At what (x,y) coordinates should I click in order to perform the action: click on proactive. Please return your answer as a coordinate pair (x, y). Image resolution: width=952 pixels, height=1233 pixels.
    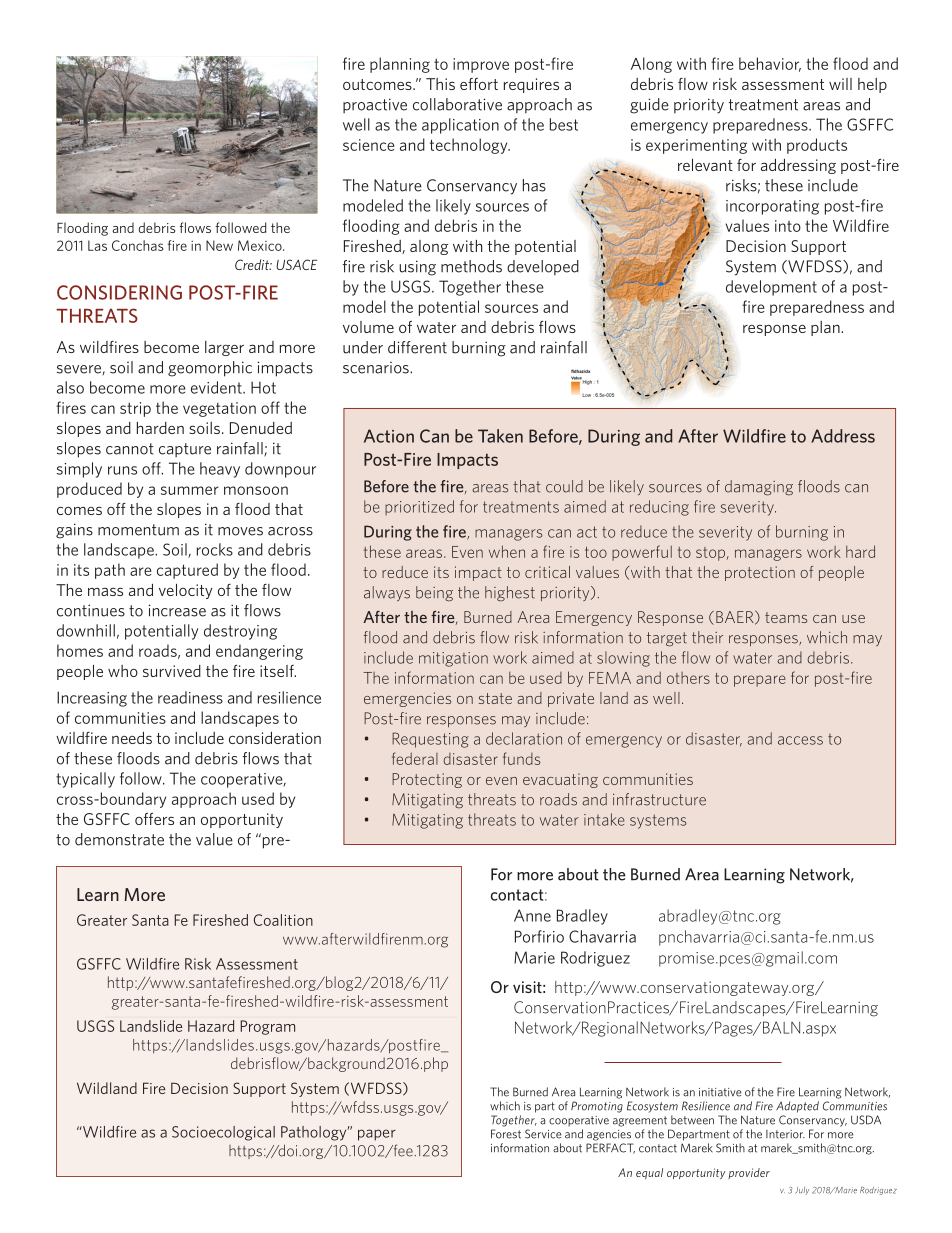
    Looking at the image, I should click on (375, 105).
